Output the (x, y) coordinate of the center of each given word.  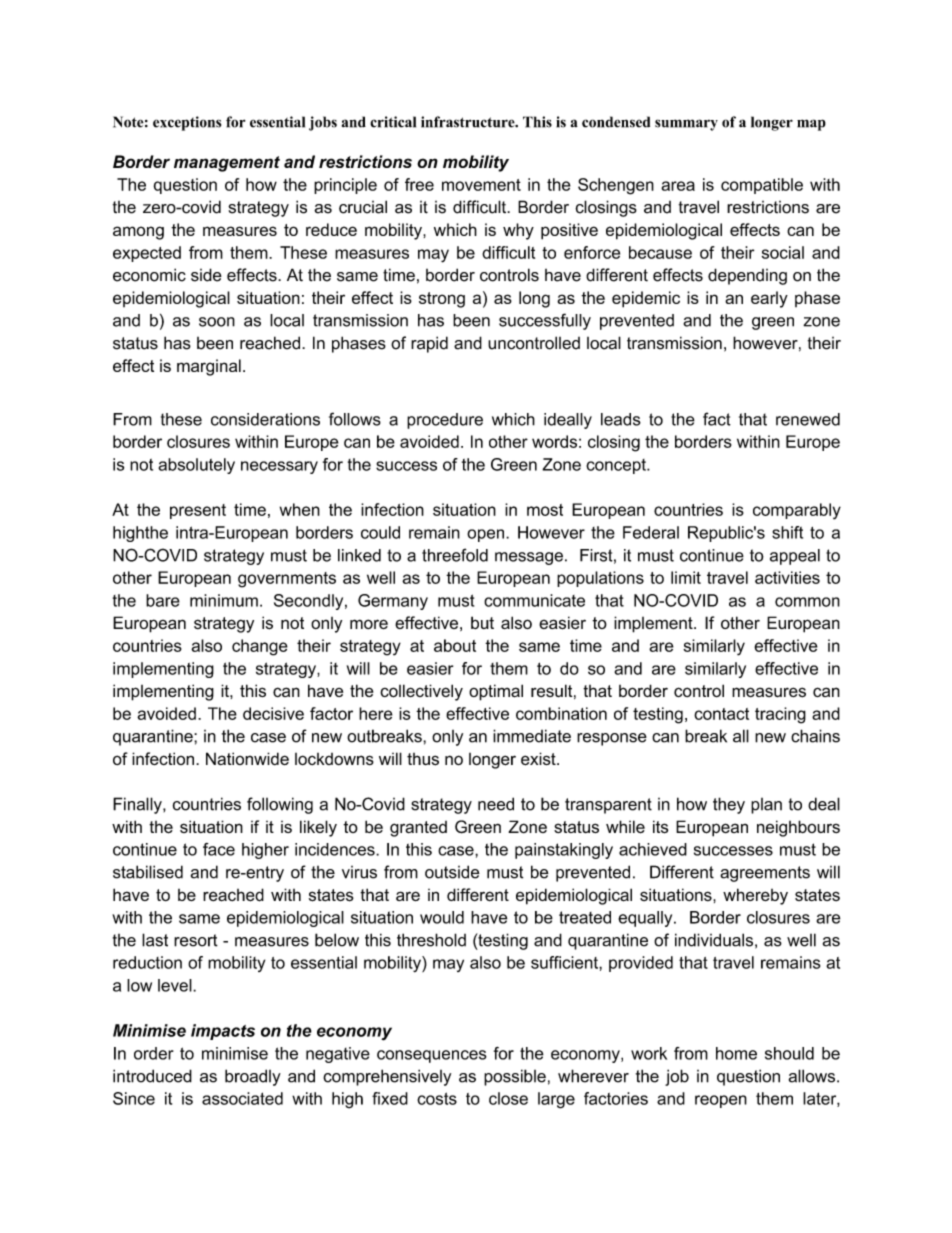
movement (481, 185)
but (482, 622)
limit (686, 577)
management (227, 164)
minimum (224, 600)
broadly (253, 1077)
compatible (762, 186)
